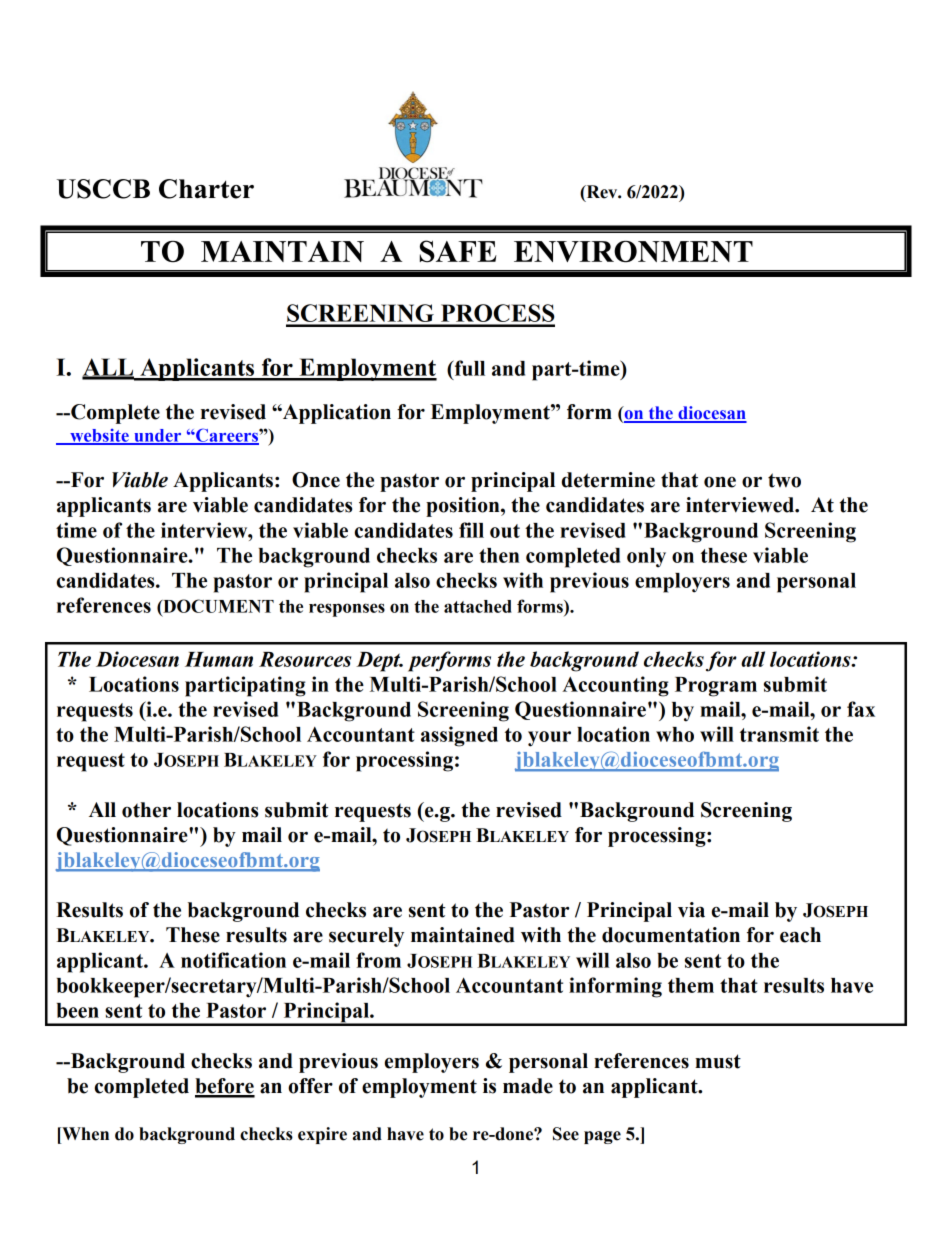  Describe the element at coordinates (800, 935) in the page. I see `each` at that location.
